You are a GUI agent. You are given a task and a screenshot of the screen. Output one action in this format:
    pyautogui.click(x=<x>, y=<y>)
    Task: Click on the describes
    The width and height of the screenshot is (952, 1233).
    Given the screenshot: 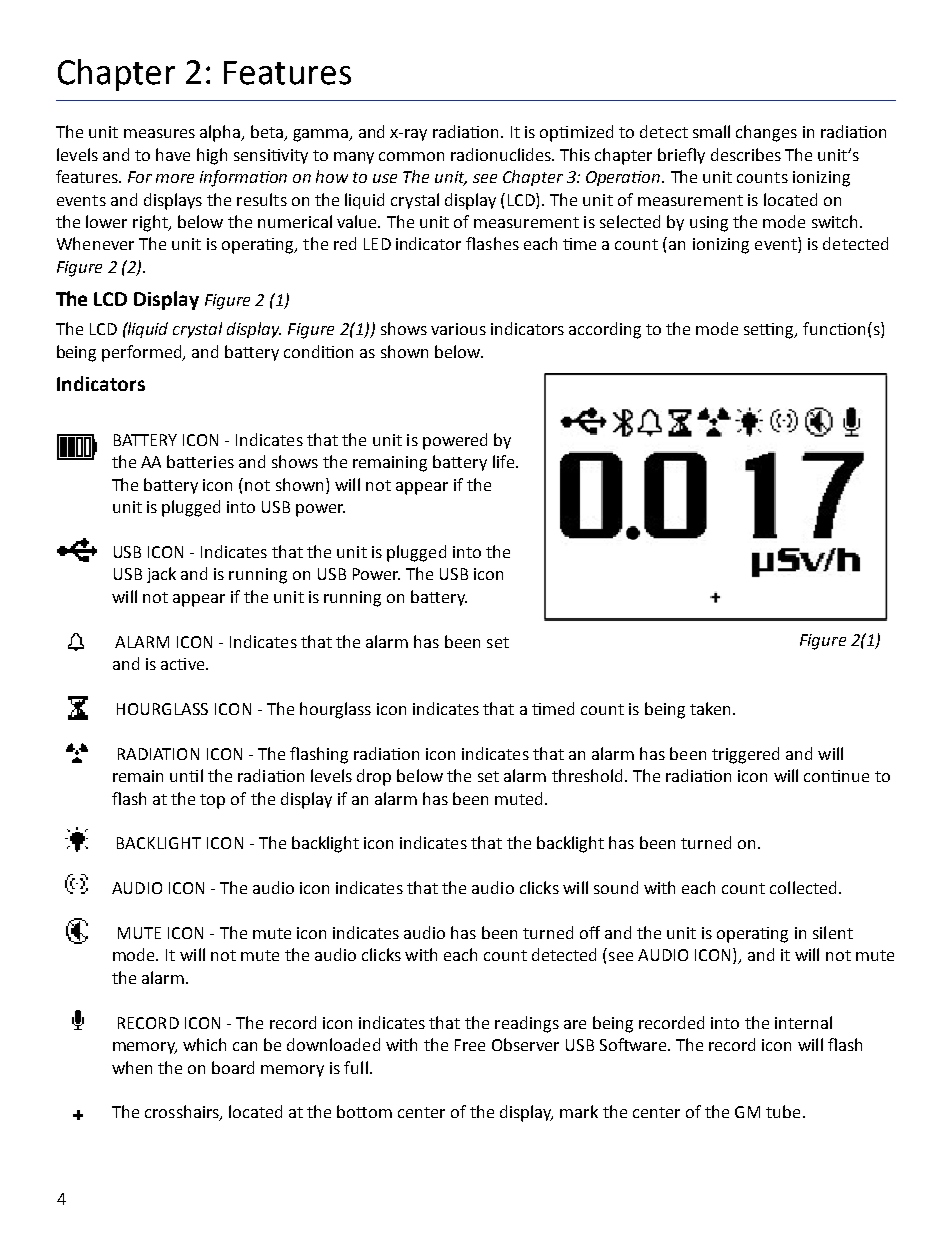 What is the action you would take?
    pyautogui.click(x=746, y=154)
